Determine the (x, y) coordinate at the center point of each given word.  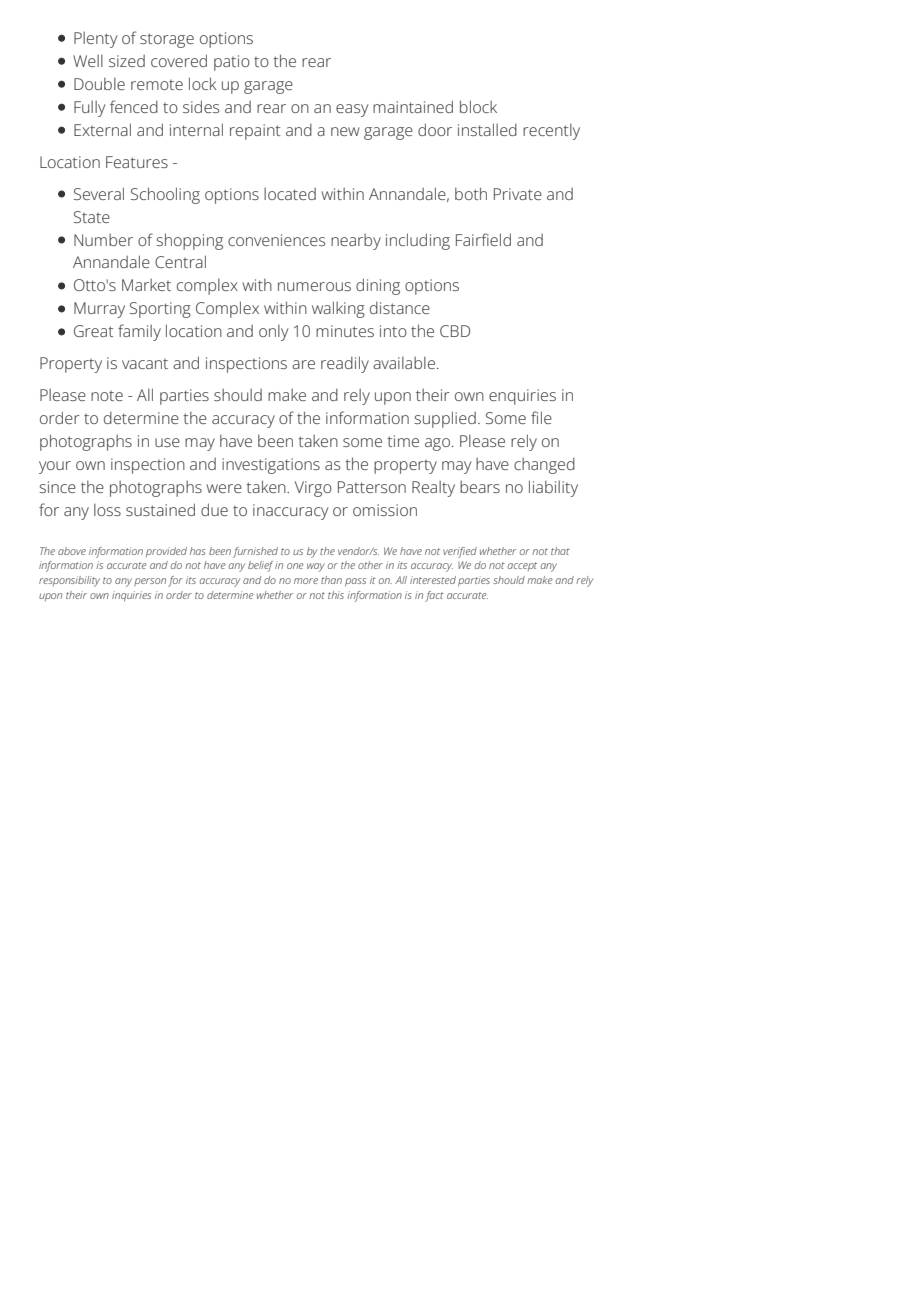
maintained (413, 106)
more (306, 581)
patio (232, 63)
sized (127, 61)
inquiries (131, 596)
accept (522, 566)
